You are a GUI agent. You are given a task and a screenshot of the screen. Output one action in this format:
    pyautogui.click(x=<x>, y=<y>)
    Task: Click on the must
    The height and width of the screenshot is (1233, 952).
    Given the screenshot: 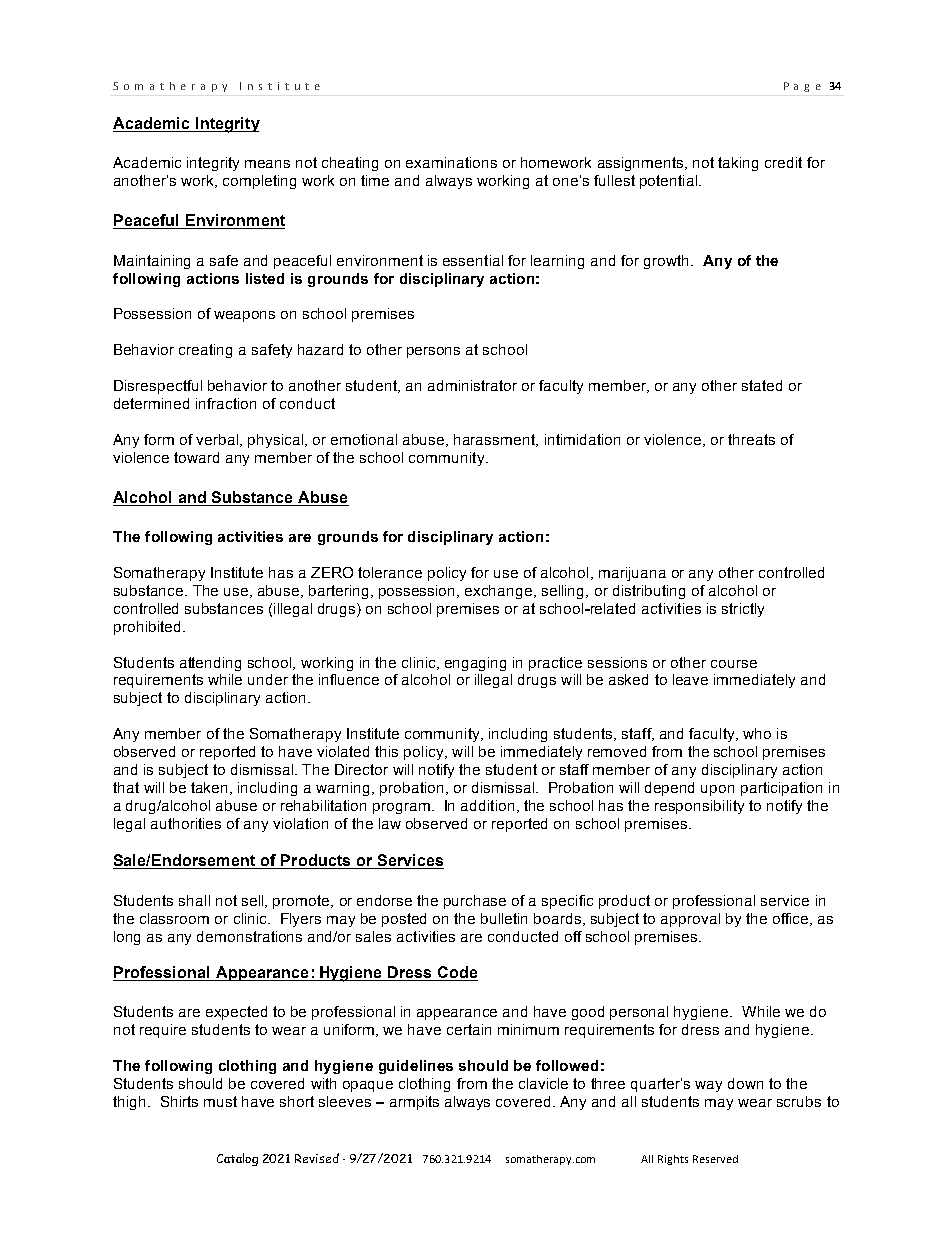 What is the action you would take?
    pyautogui.click(x=220, y=1101)
